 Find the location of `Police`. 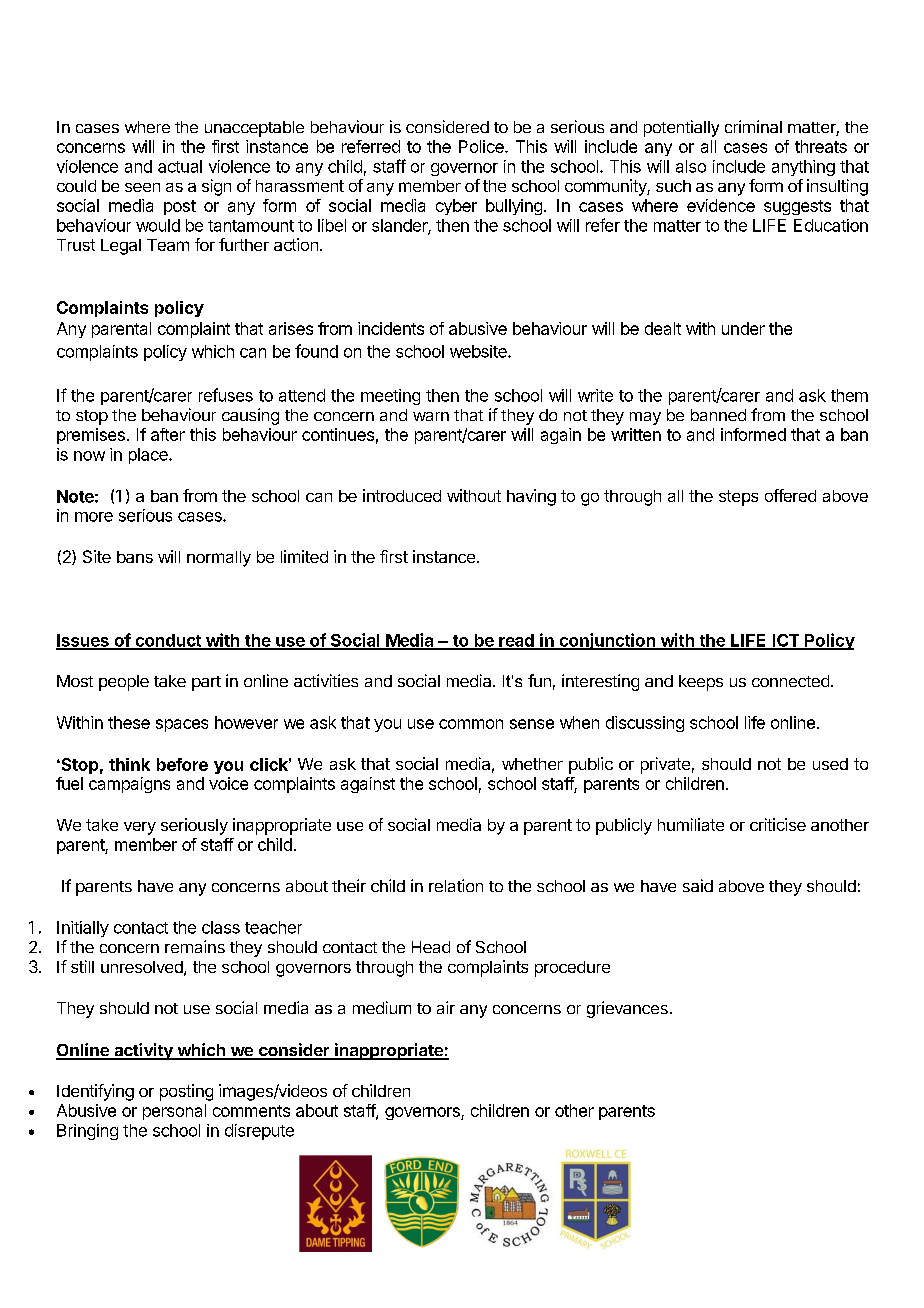

Police is located at coordinates (482, 146).
